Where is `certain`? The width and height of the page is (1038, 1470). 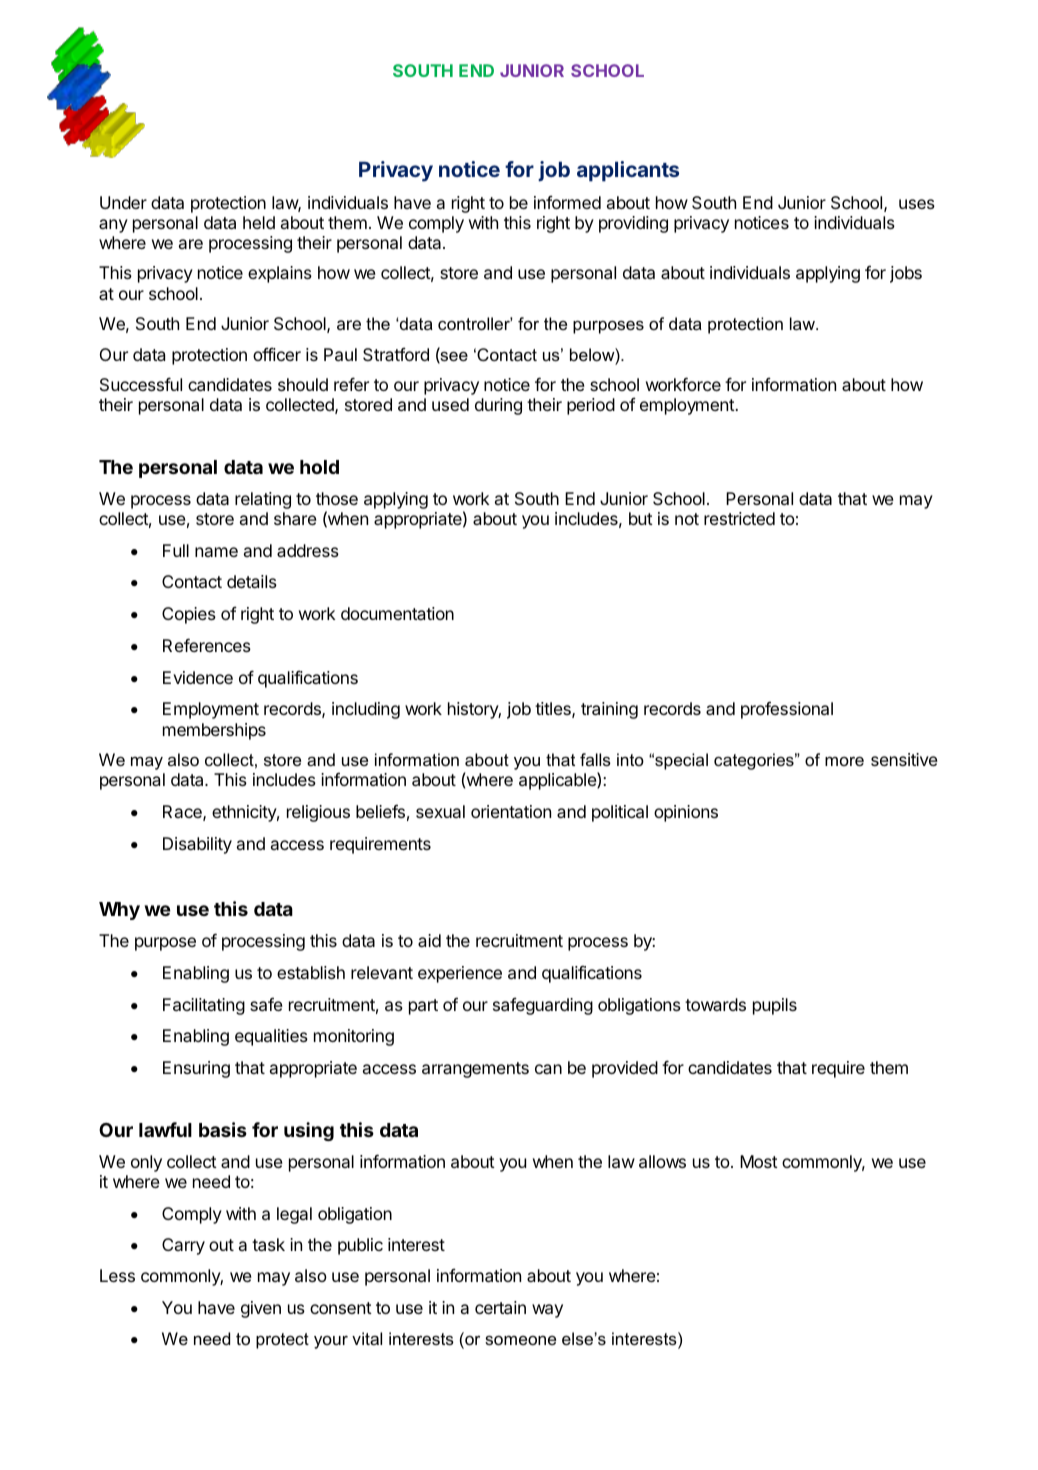
certain is located at coordinates (500, 1307).
